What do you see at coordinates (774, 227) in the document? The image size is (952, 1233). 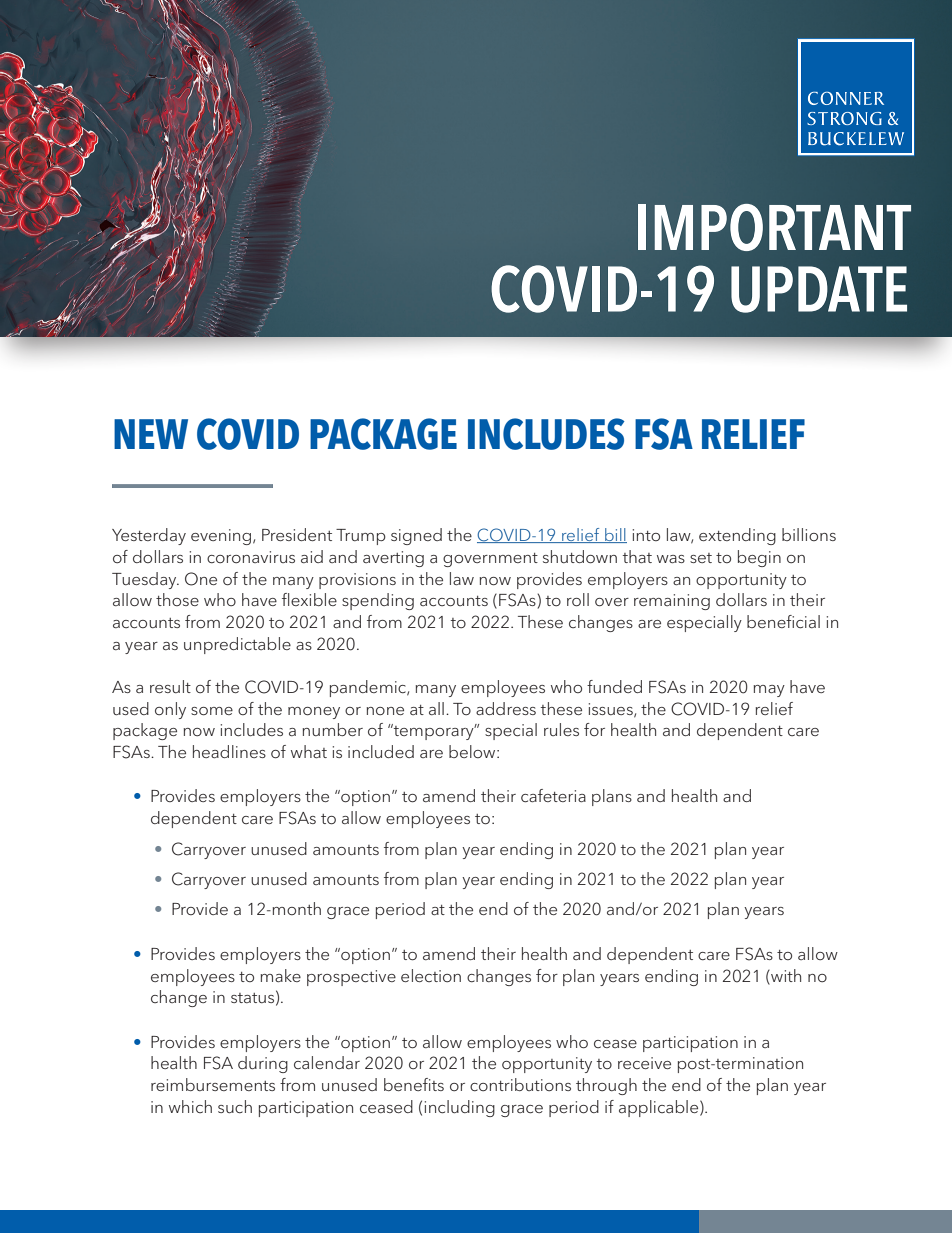 I see `IMPORTANT` at bounding box center [774, 227].
